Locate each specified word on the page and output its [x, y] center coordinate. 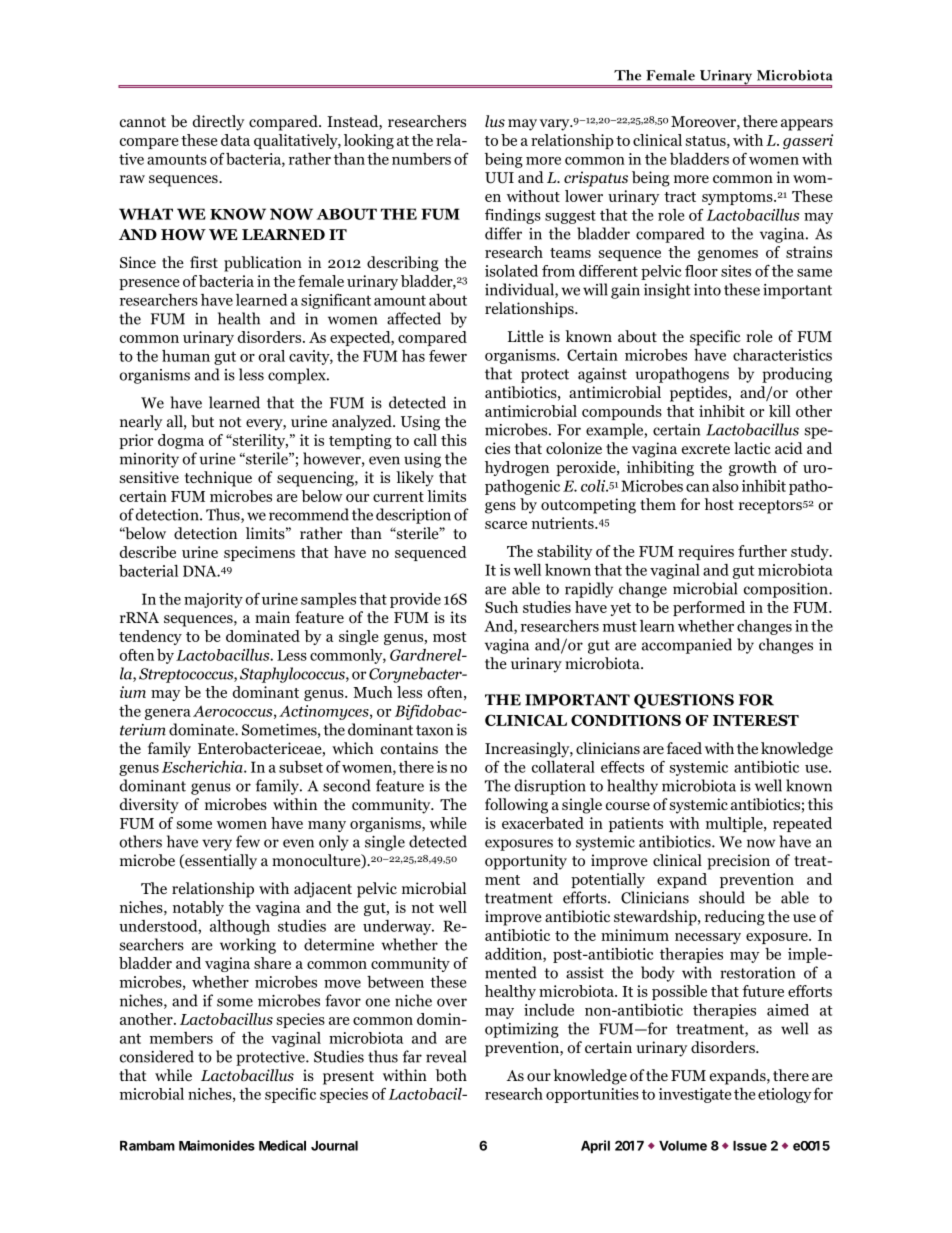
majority [213, 600]
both [451, 1075]
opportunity [526, 862]
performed [709, 608]
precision [738, 862]
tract [680, 197]
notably [198, 908]
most [450, 637]
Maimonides [217, 1145]
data [235, 140]
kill [780, 411]
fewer [448, 356]
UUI [499, 178]
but [202, 421]
